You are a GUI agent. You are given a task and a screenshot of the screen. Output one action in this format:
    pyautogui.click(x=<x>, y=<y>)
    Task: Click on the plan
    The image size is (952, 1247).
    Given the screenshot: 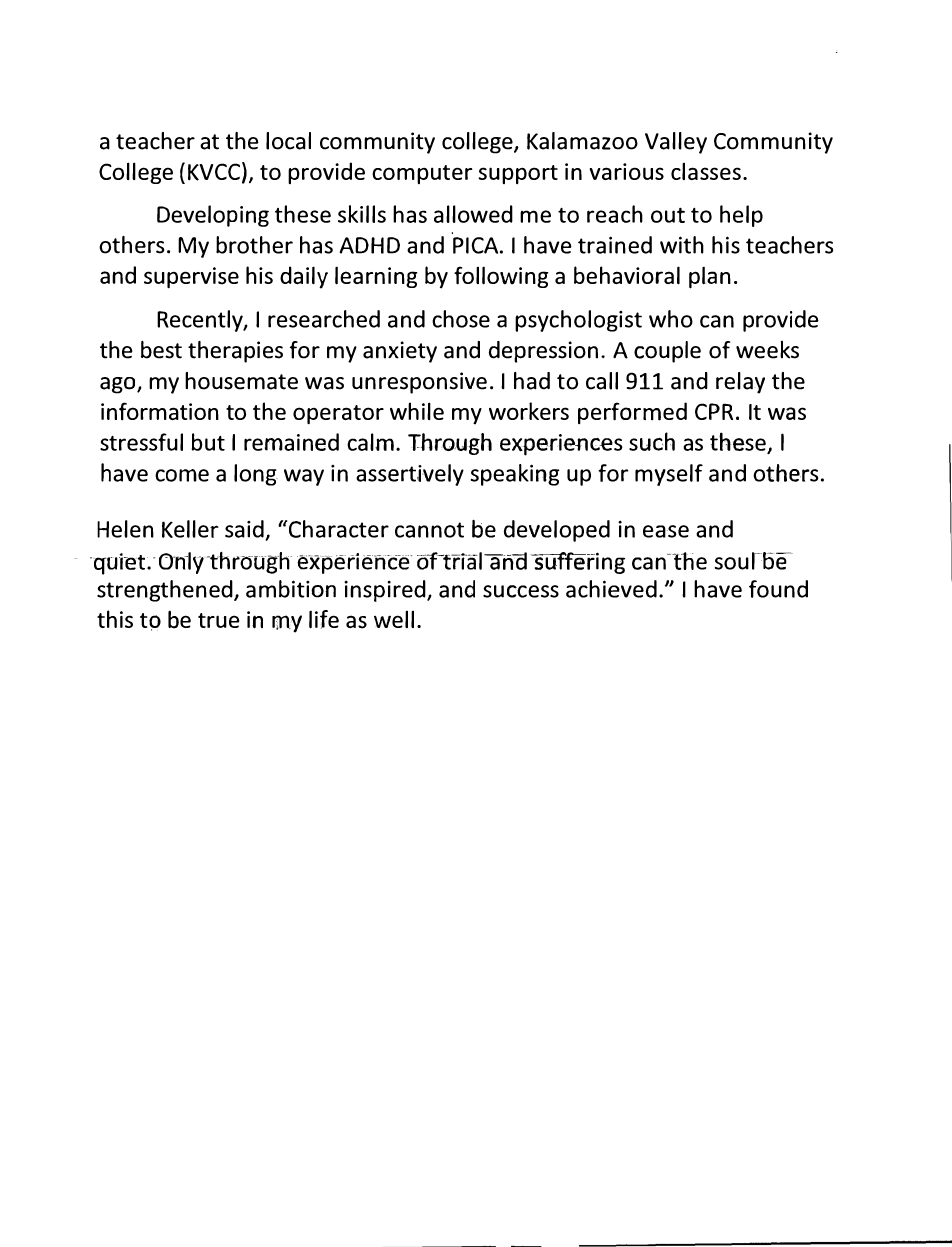 What is the action you would take?
    pyautogui.click(x=710, y=278)
